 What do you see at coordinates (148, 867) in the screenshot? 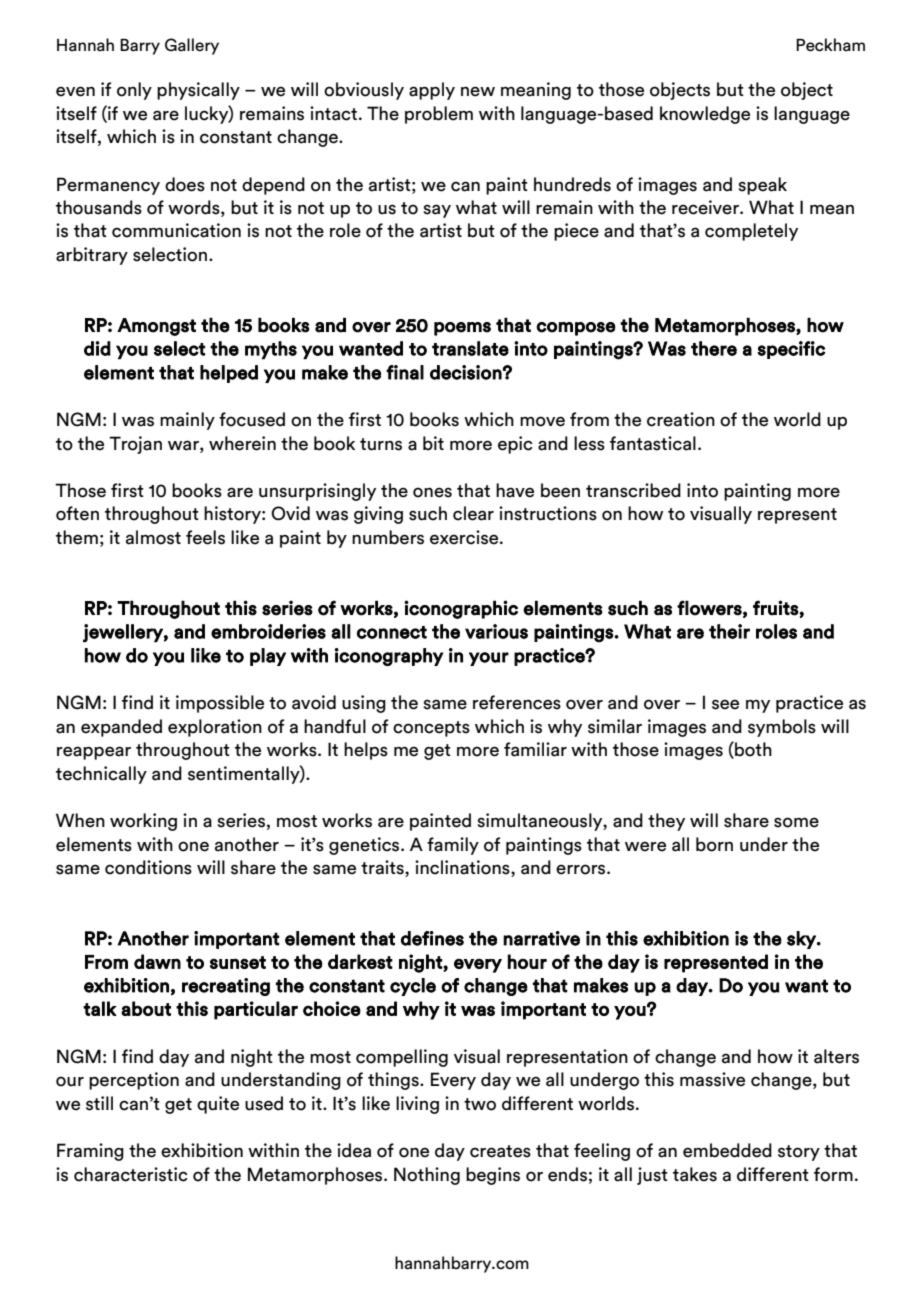
I see `conditions` at bounding box center [148, 867].
